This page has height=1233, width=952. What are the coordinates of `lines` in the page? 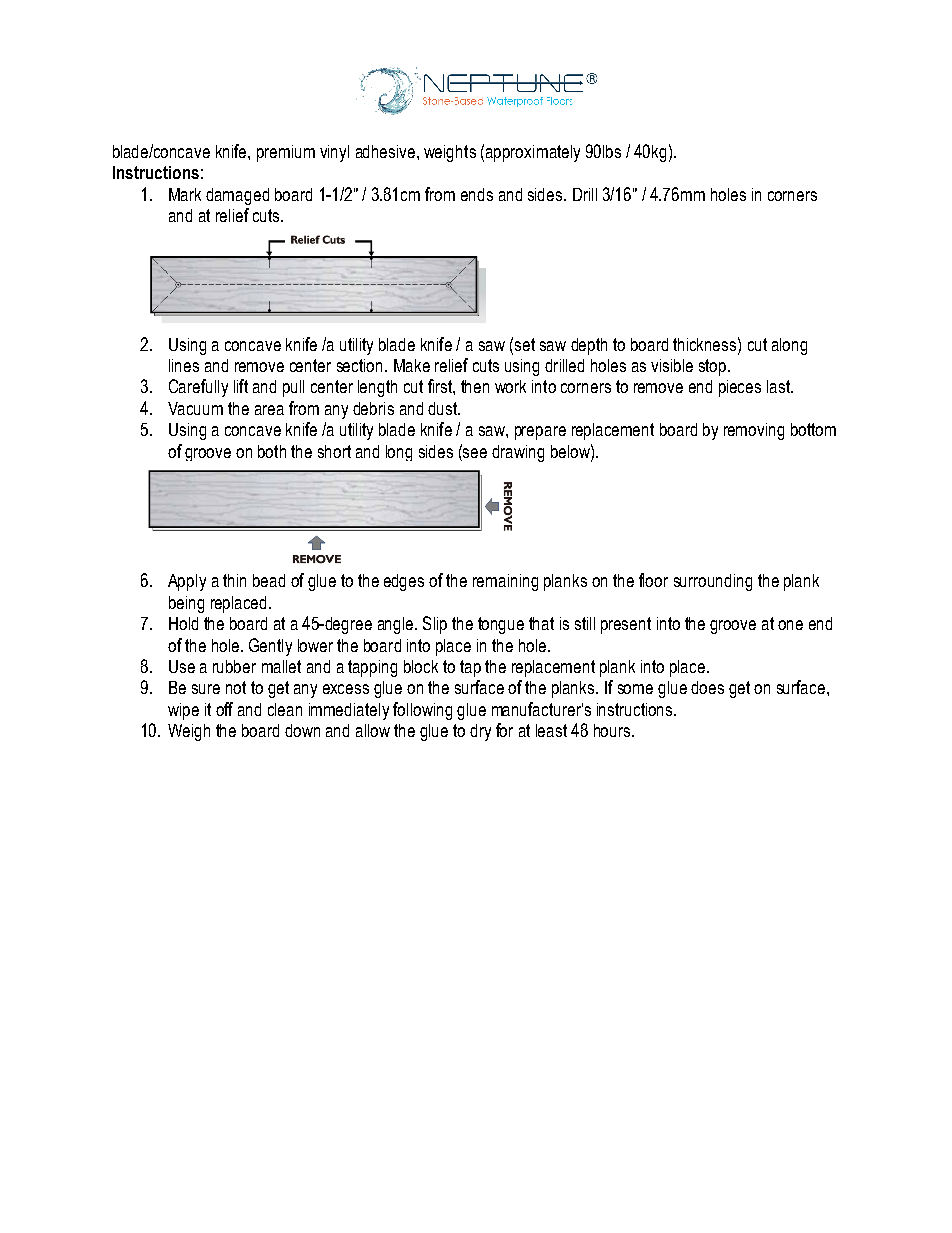 It's located at (184, 365).
